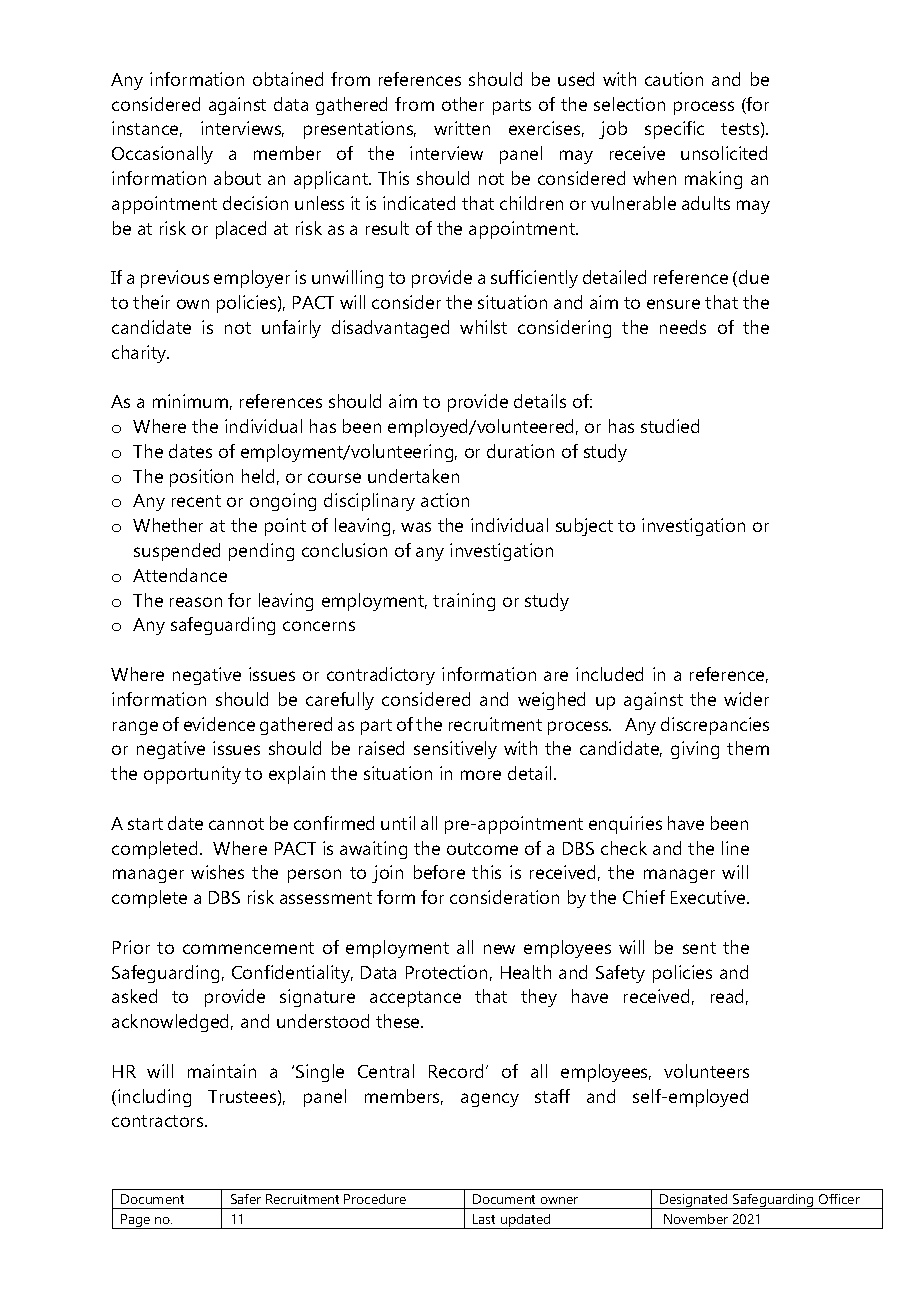 The width and height of the screenshot is (924, 1308). I want to click on reason, so click(196, 602).
